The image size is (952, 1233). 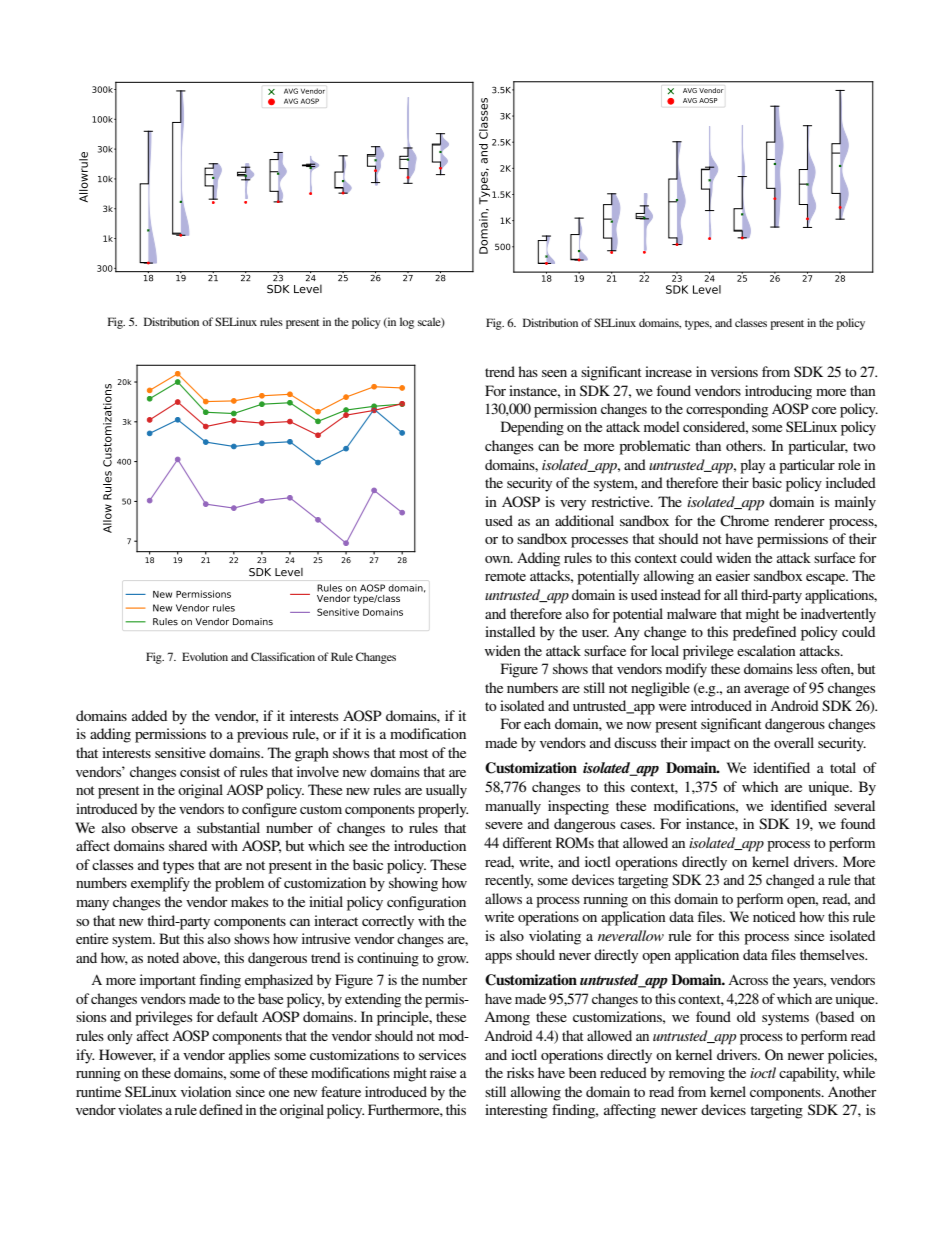 I want to click on own, so click(x=499, y=559).
